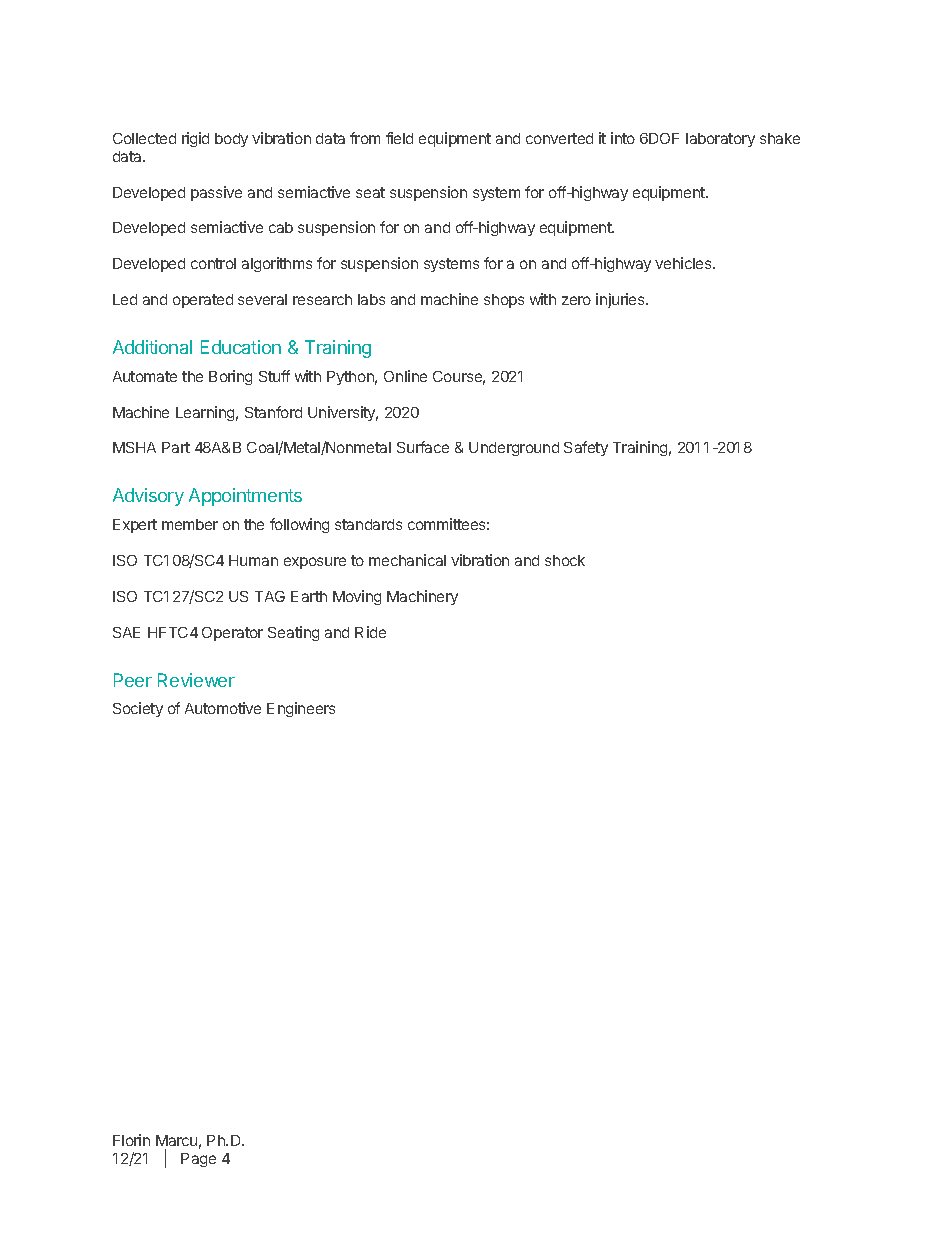 This document has width=952, height=1233. I want to click on Engineers, so click(301, 709).
